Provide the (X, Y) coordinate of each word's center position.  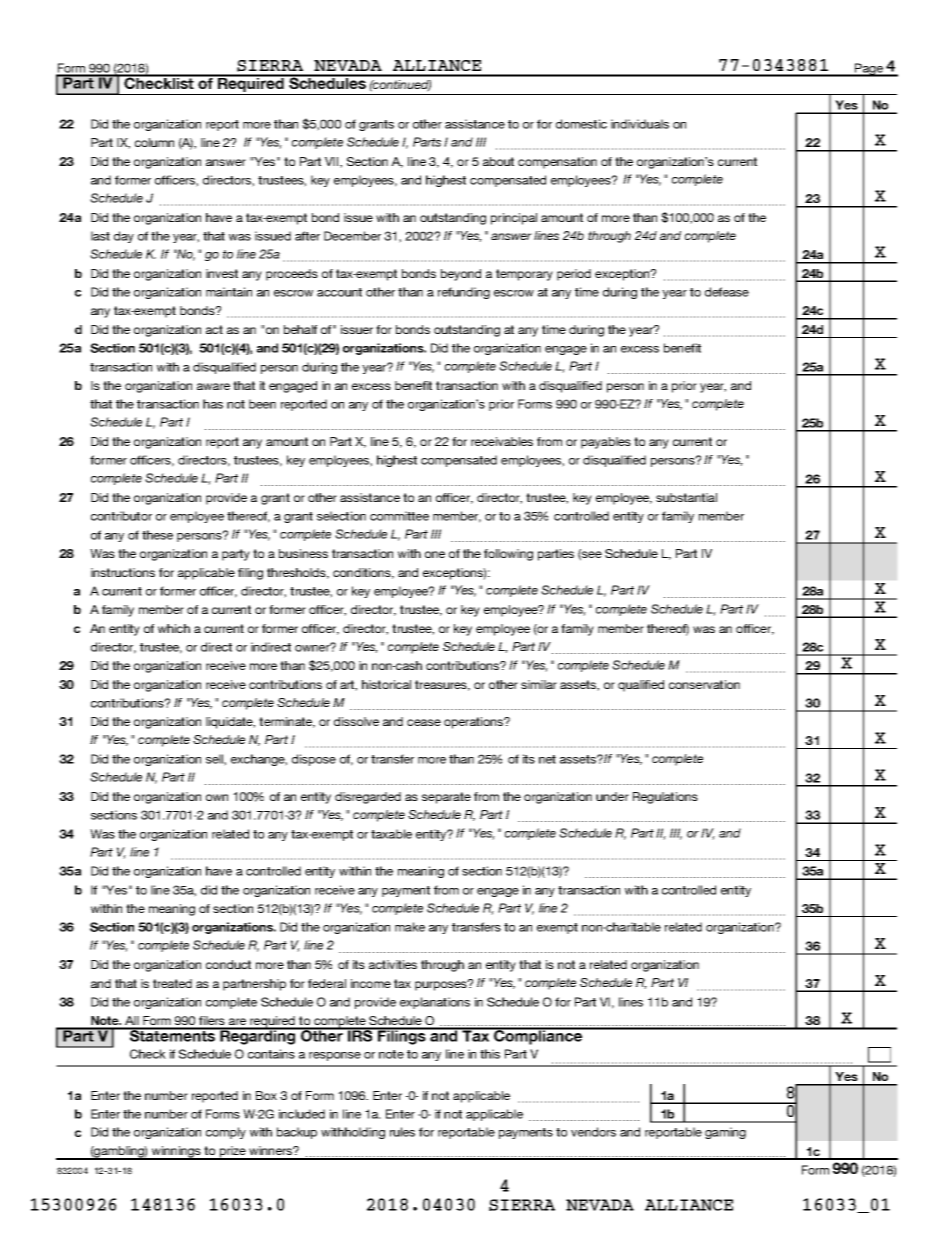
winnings (176, 1153)
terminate (287, 722)
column (154, 142)
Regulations (665, 798)
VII (333, 162)
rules (402, 1132)
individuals (640, 124)
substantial (686, 497)
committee (399, 516)
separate (446, 798)
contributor (121, 516)
